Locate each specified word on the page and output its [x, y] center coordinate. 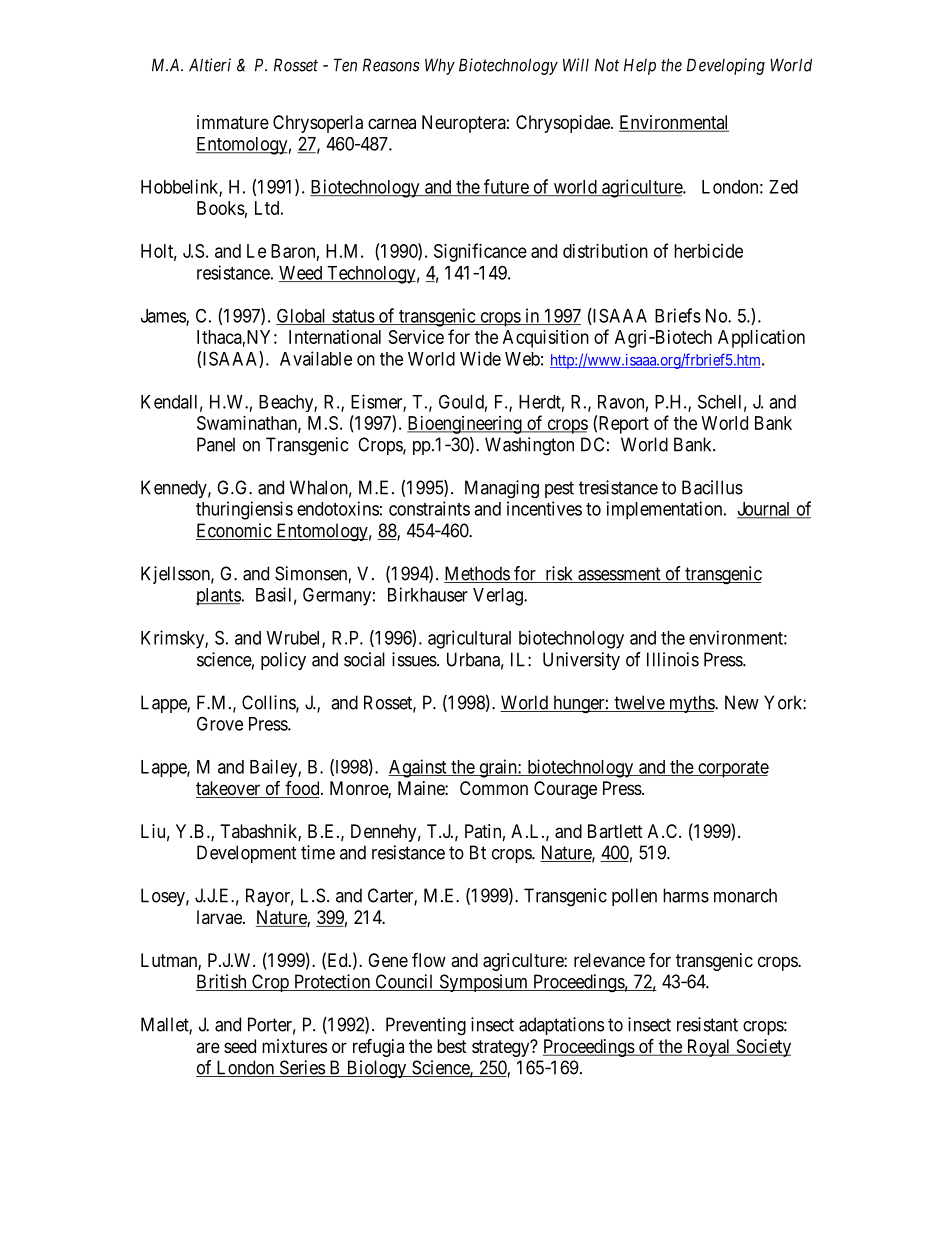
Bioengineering [465, 425]
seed [240, 1046]
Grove [220, 723]
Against [418, 768]
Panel [216, 444]
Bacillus [712, 487]
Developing [726, 66]
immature [233, 122]
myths [691, 704]
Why [440, 66]
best [452, 1046]
